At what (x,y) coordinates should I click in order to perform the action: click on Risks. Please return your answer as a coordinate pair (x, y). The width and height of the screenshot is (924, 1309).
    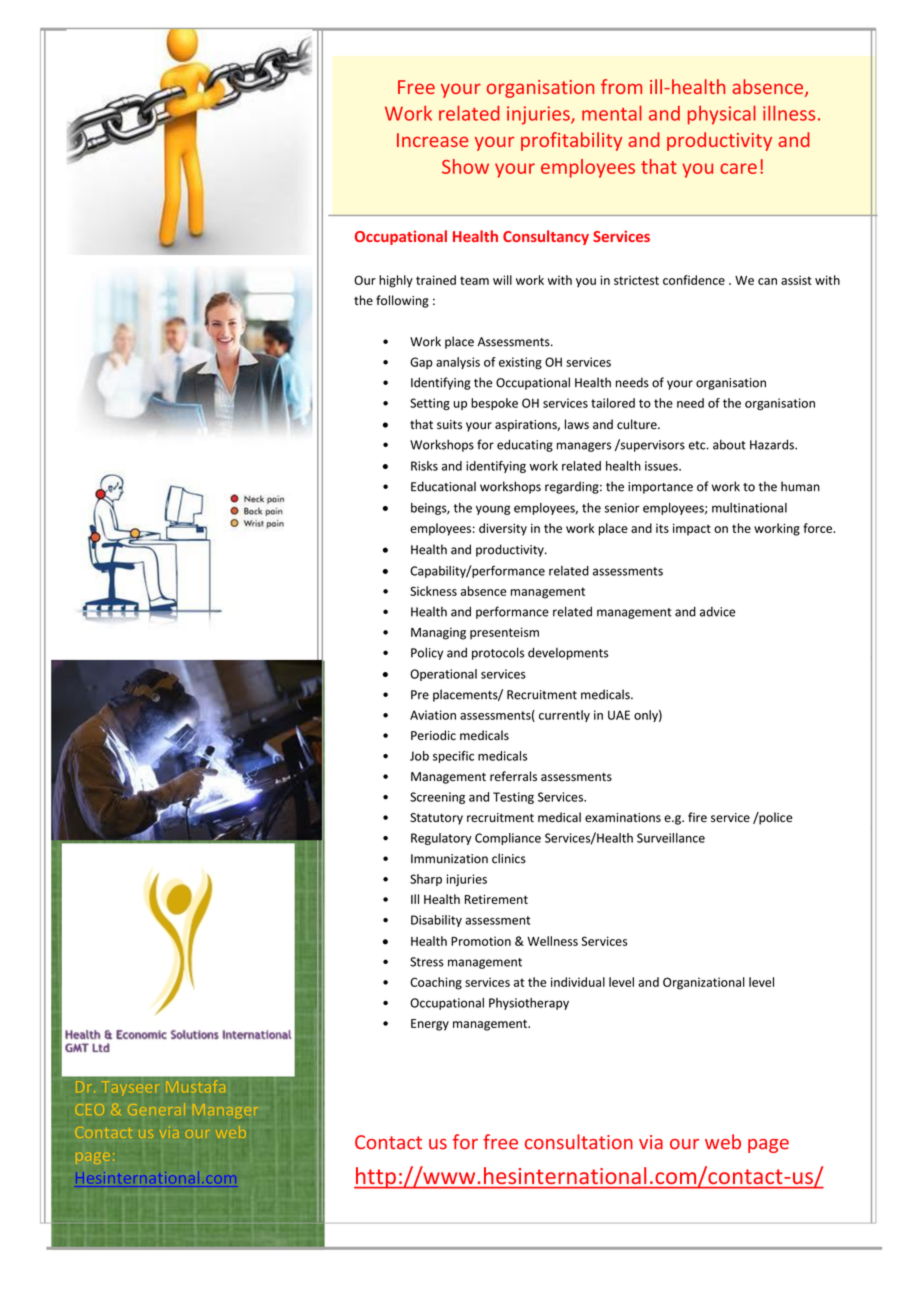
    Looking at the image, I should click on (424, 466).
